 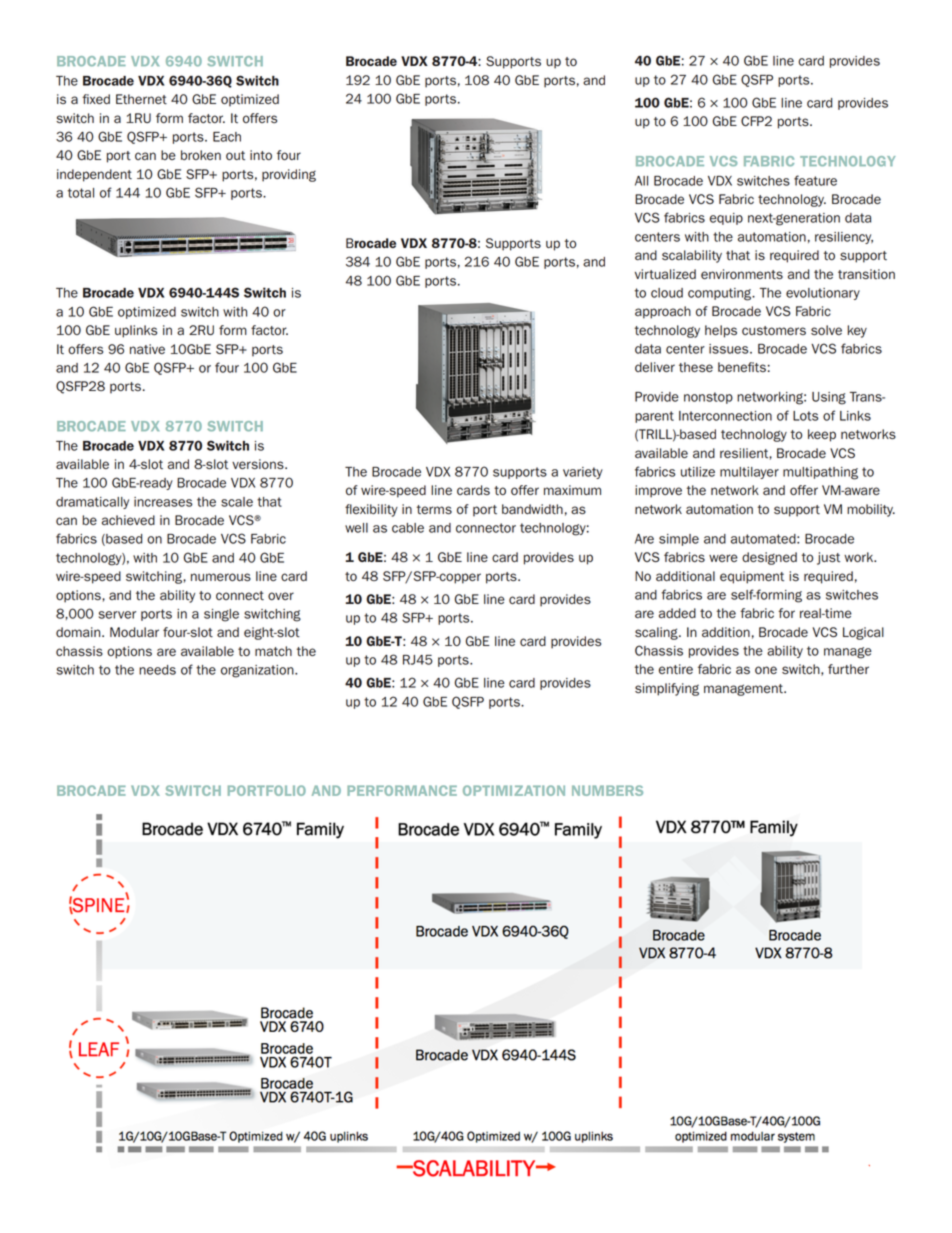 I want to click on added, so click(x=677, y=613).
